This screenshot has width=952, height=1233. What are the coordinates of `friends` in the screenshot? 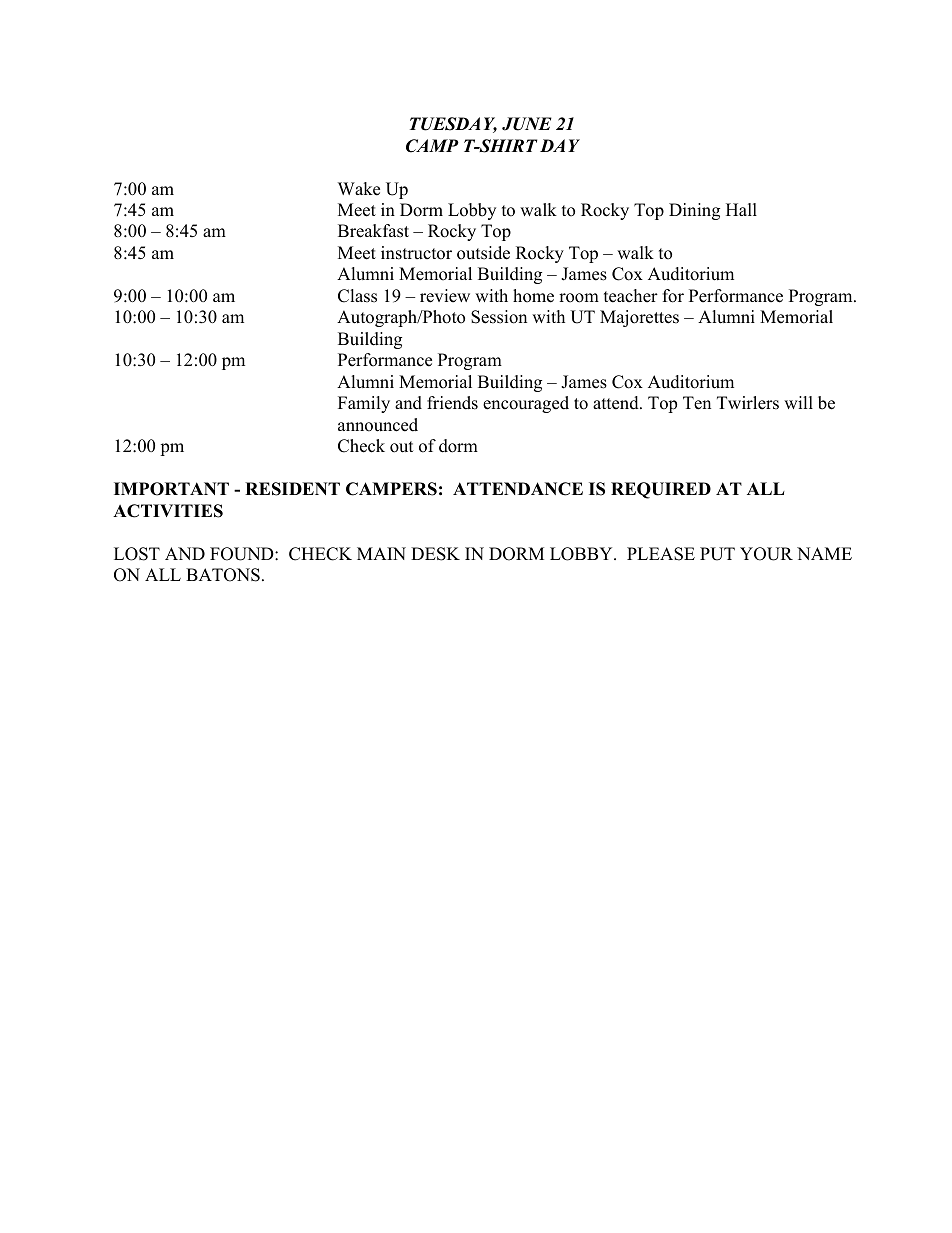 It's located at (452, 403).
